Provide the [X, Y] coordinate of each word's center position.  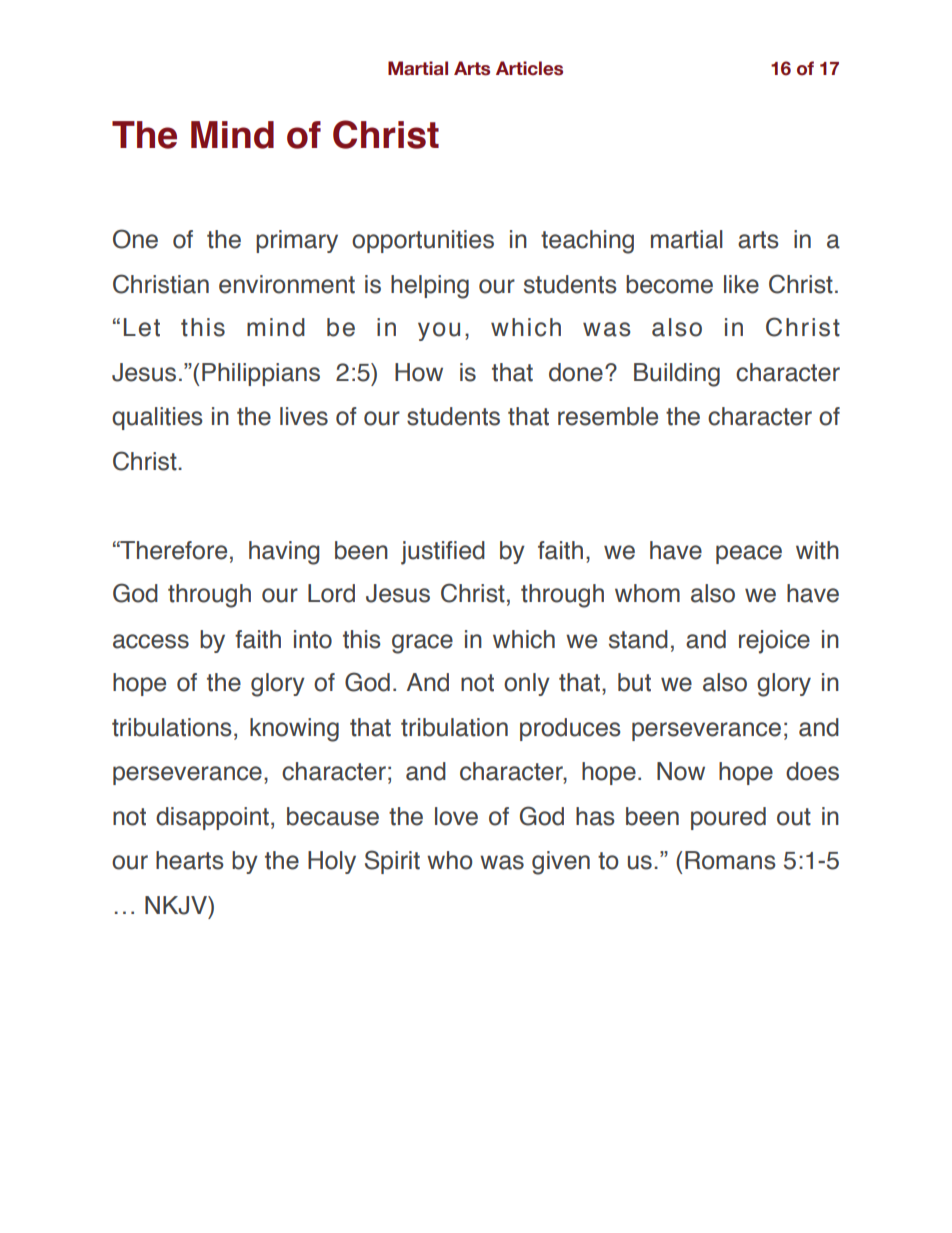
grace [422, 644]
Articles [529, 68]
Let [142, 327]
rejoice [774, 642]
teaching [587, 242]
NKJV [177, 905]
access [151, 641]
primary [297, 241]
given [561, 863]
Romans [730, 860]
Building [677, 375]
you [439, 331]
